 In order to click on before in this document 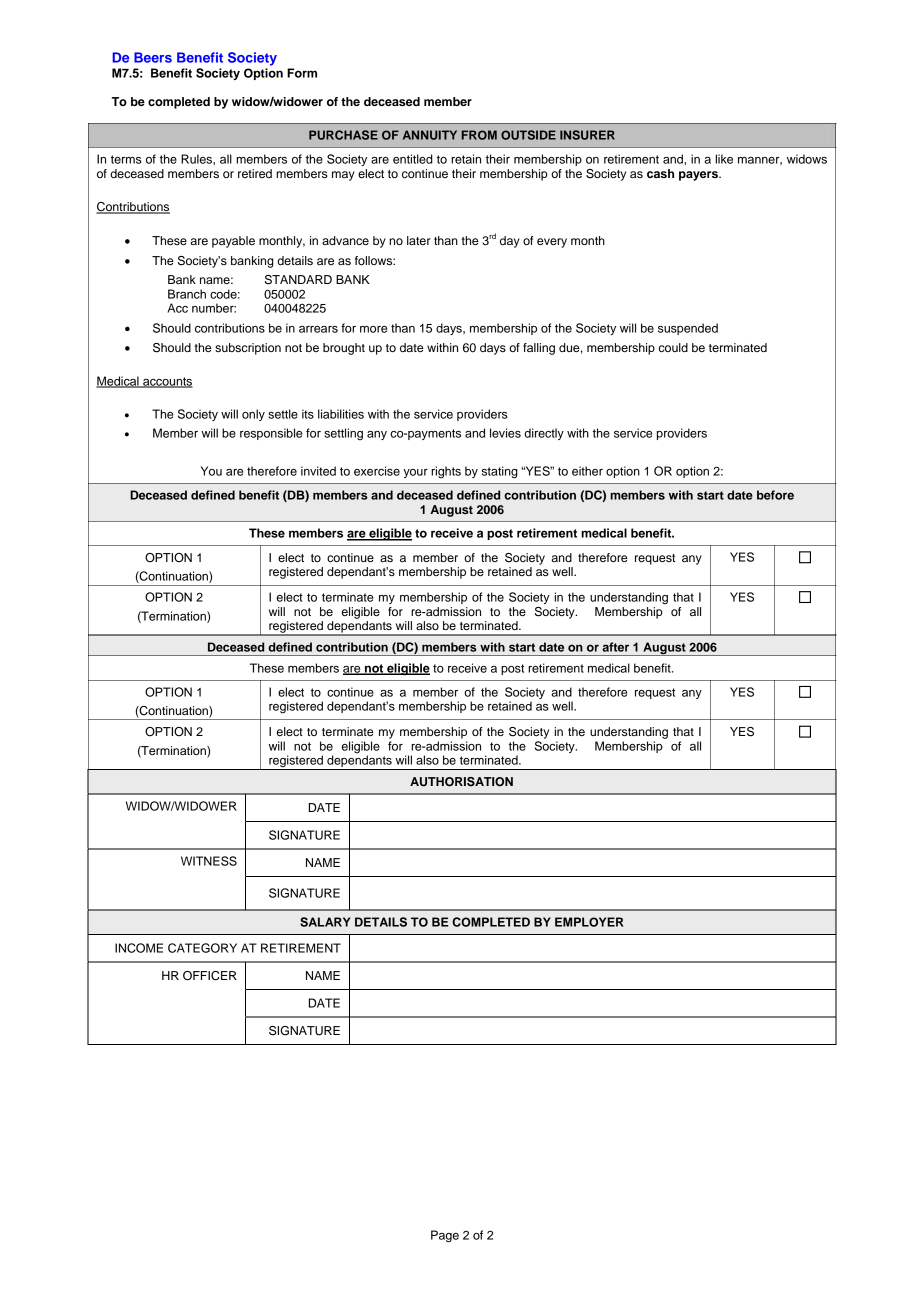, I will do `click(775, 495)`.
